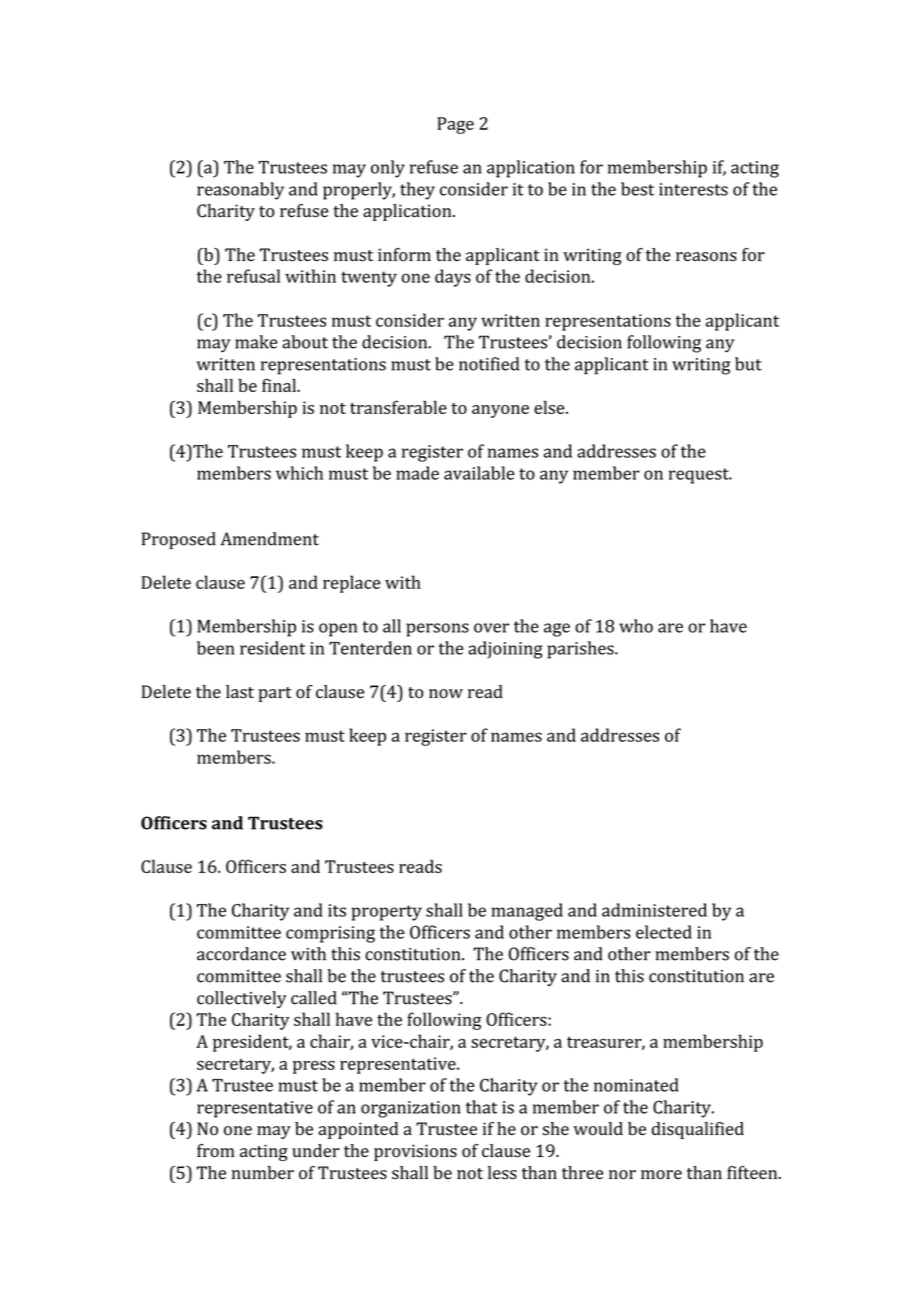 The height and width of the document is (1308, 924). I want to click on notified, so click(489, 364).
